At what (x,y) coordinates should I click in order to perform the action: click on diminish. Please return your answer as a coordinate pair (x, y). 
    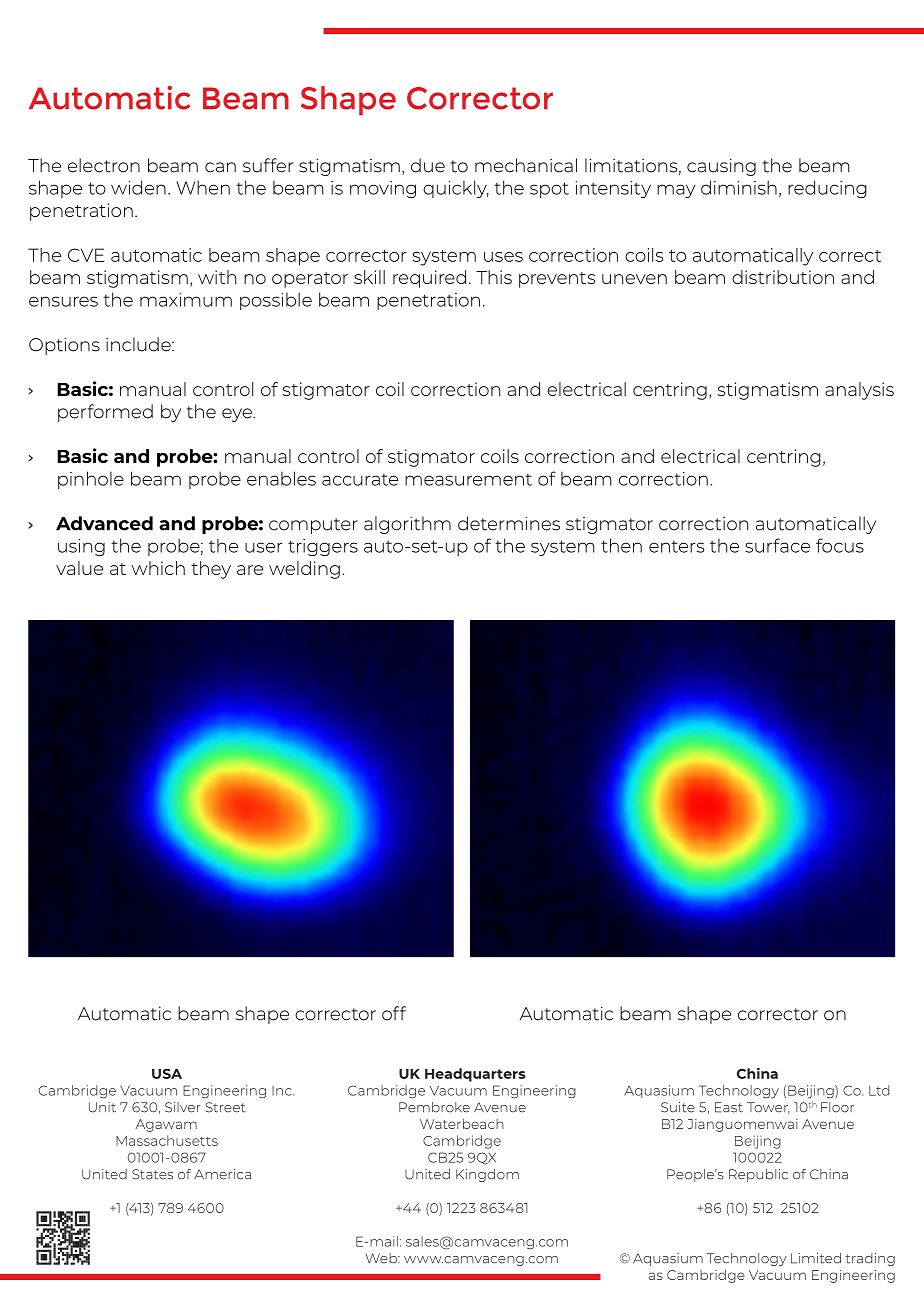
    Looking at the image, I should click on (739, 187).
